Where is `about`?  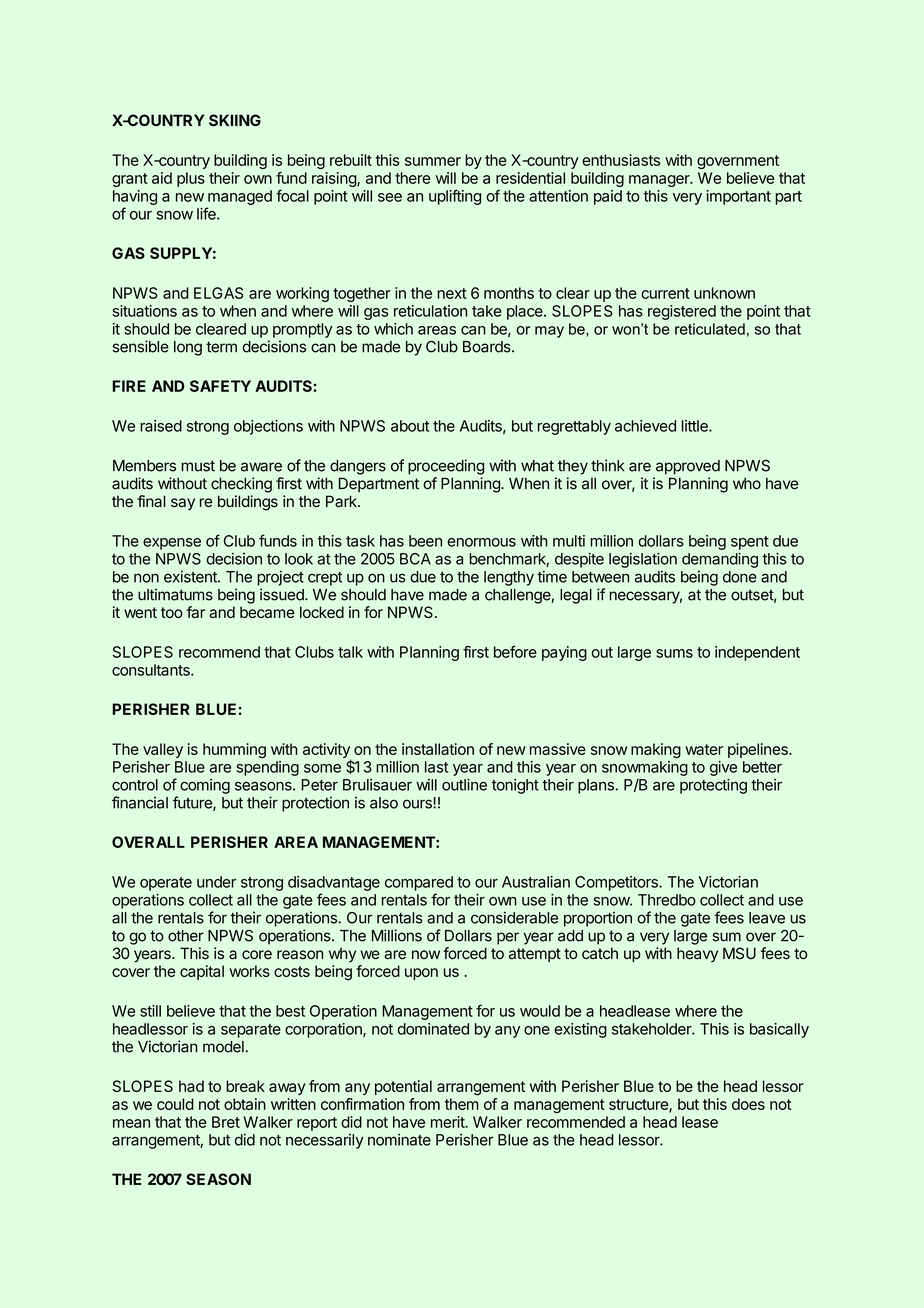 about is located at coordinates (410, 426).
